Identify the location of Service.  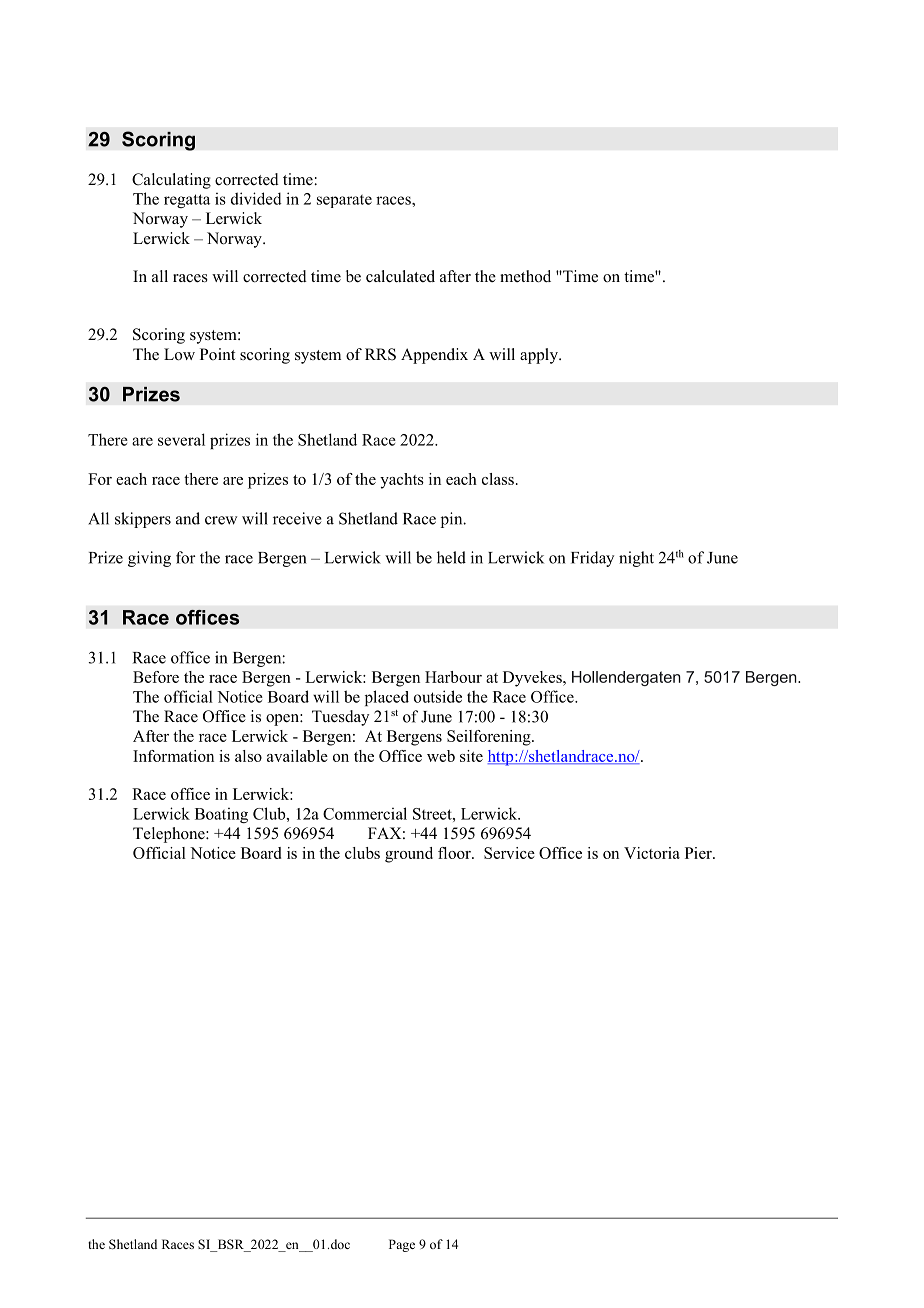
(509, 853).
